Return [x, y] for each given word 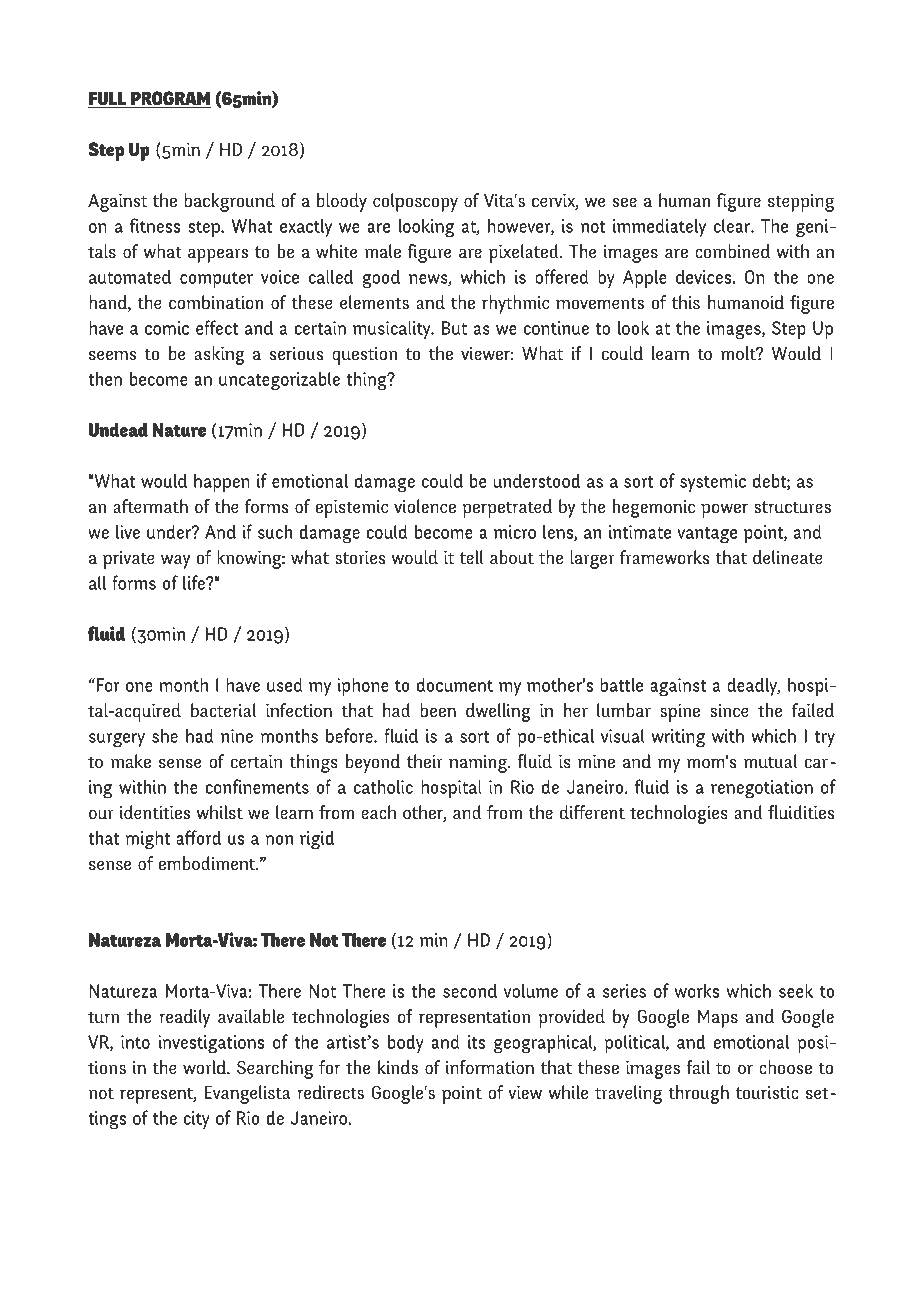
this [686, 302]
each [378, 812]
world [205, 1067]
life [195, 582]
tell [472, 557]
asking [219, 355]
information [490, 1067]
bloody [342, 202]
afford [198, 837]
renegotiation [762, 789]
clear [733, 225]
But [454, 328]
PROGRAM [169, 99]
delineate [788, 557]
